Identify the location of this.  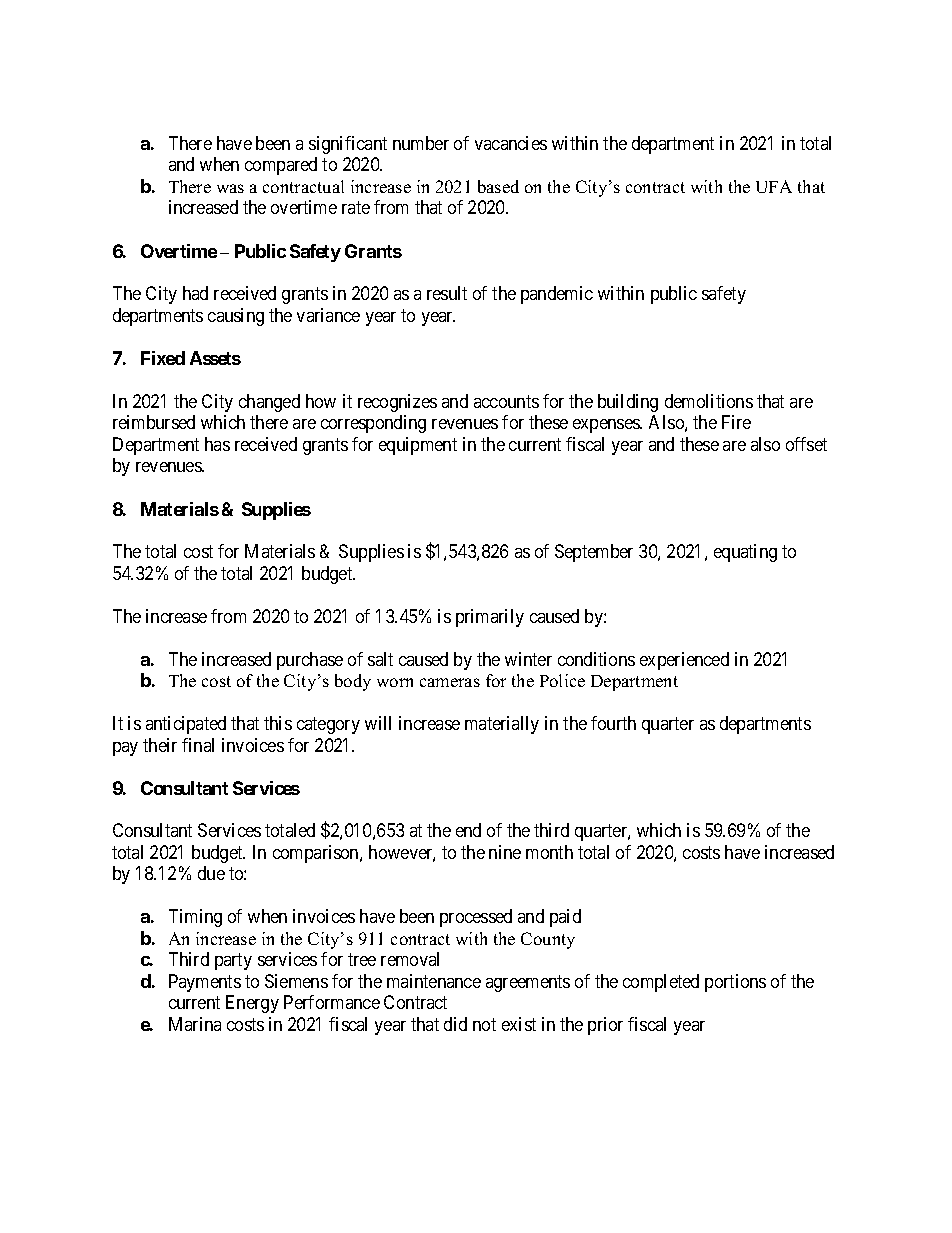
(278, 723).
